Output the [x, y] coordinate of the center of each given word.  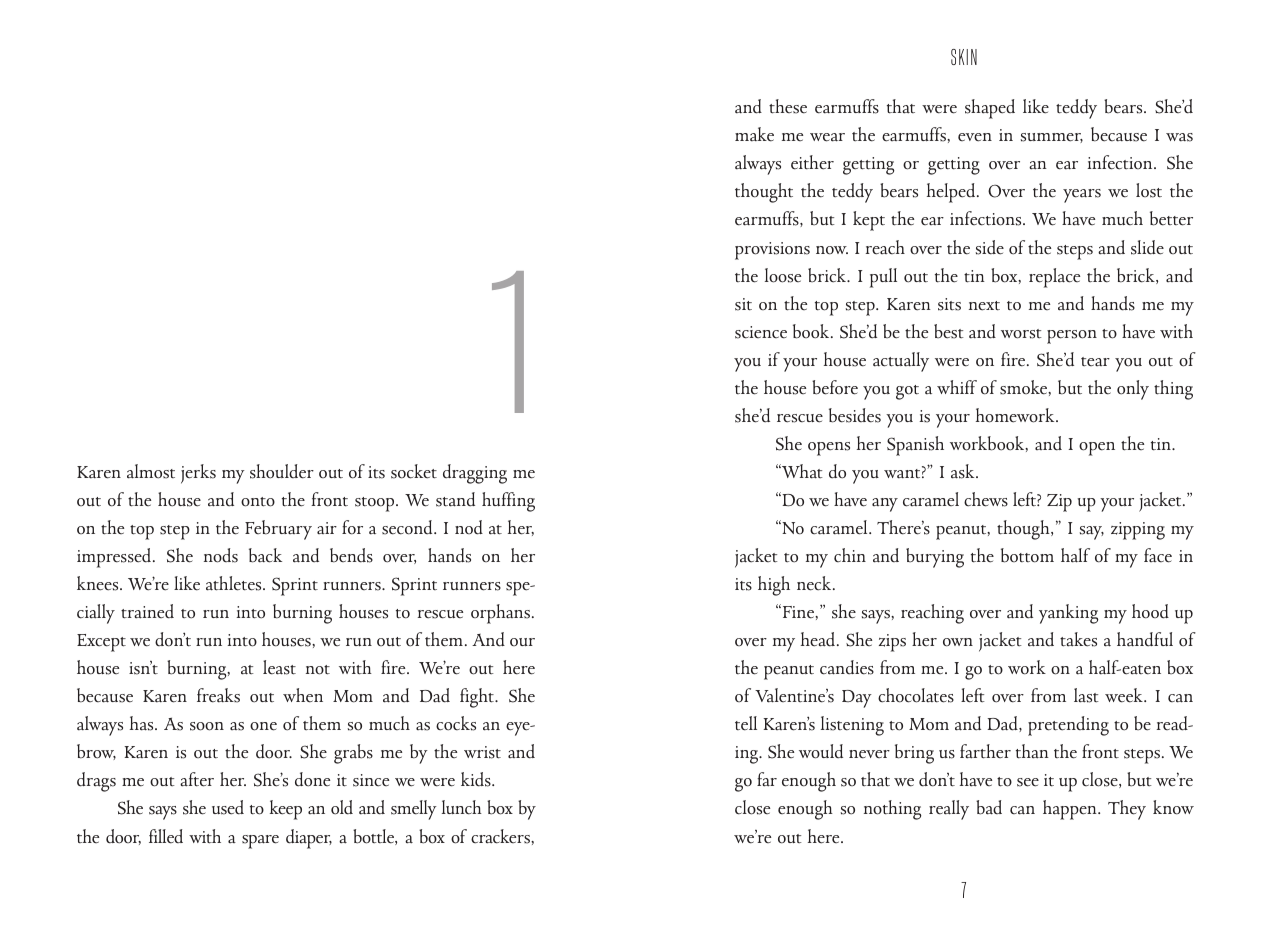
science [761, 332]
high [774, 586]
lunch [462, 807]
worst [1021, 334]
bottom [1027, 555]
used [228, 807]
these [788, 106]
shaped [990, 109]
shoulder [282, 471]
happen [1071, 810]
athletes [235, 583]
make [754, 134]
